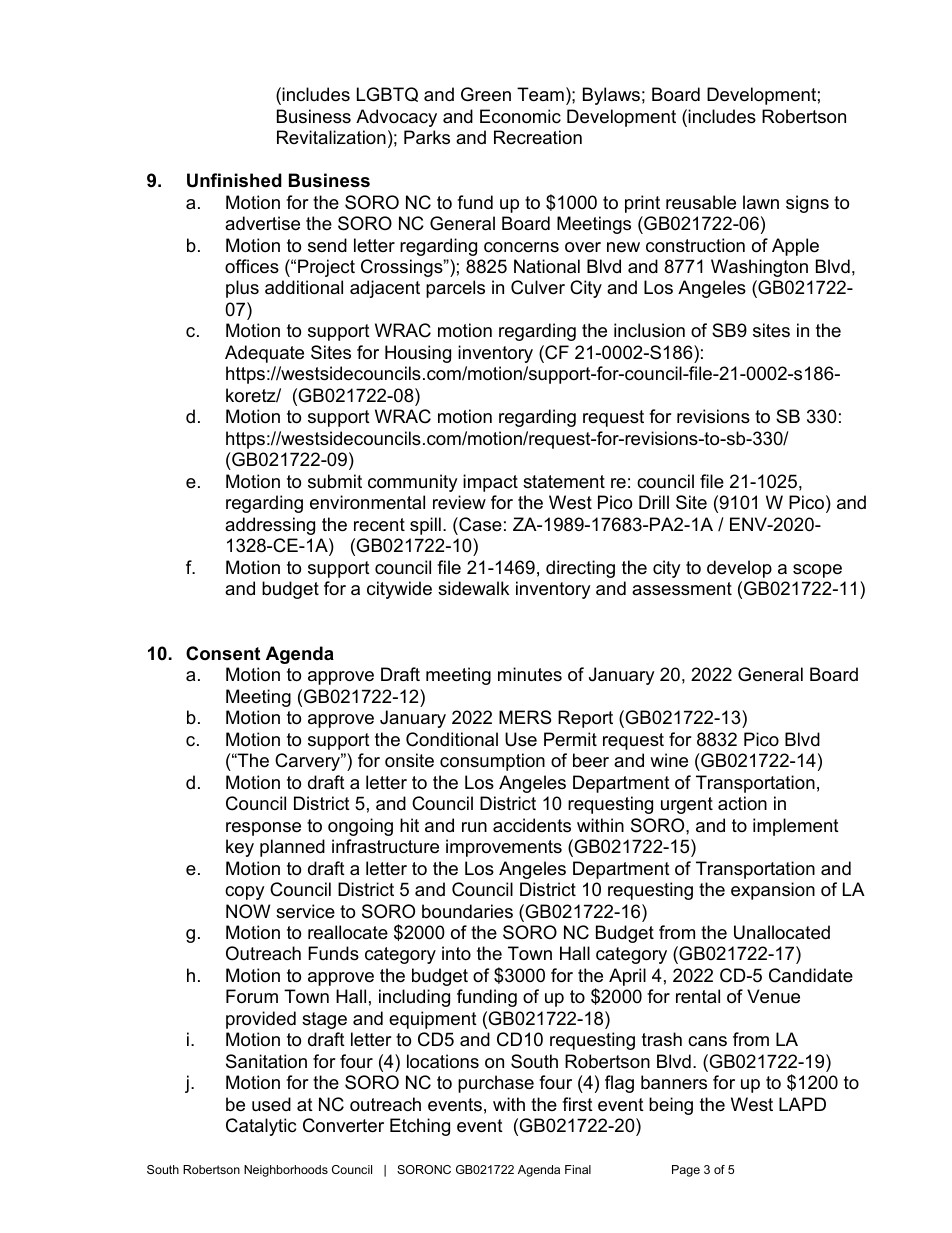  What do you see at coordinates (761, 202) in the page?
I see `lawn` at bounding box center [761, 202].
